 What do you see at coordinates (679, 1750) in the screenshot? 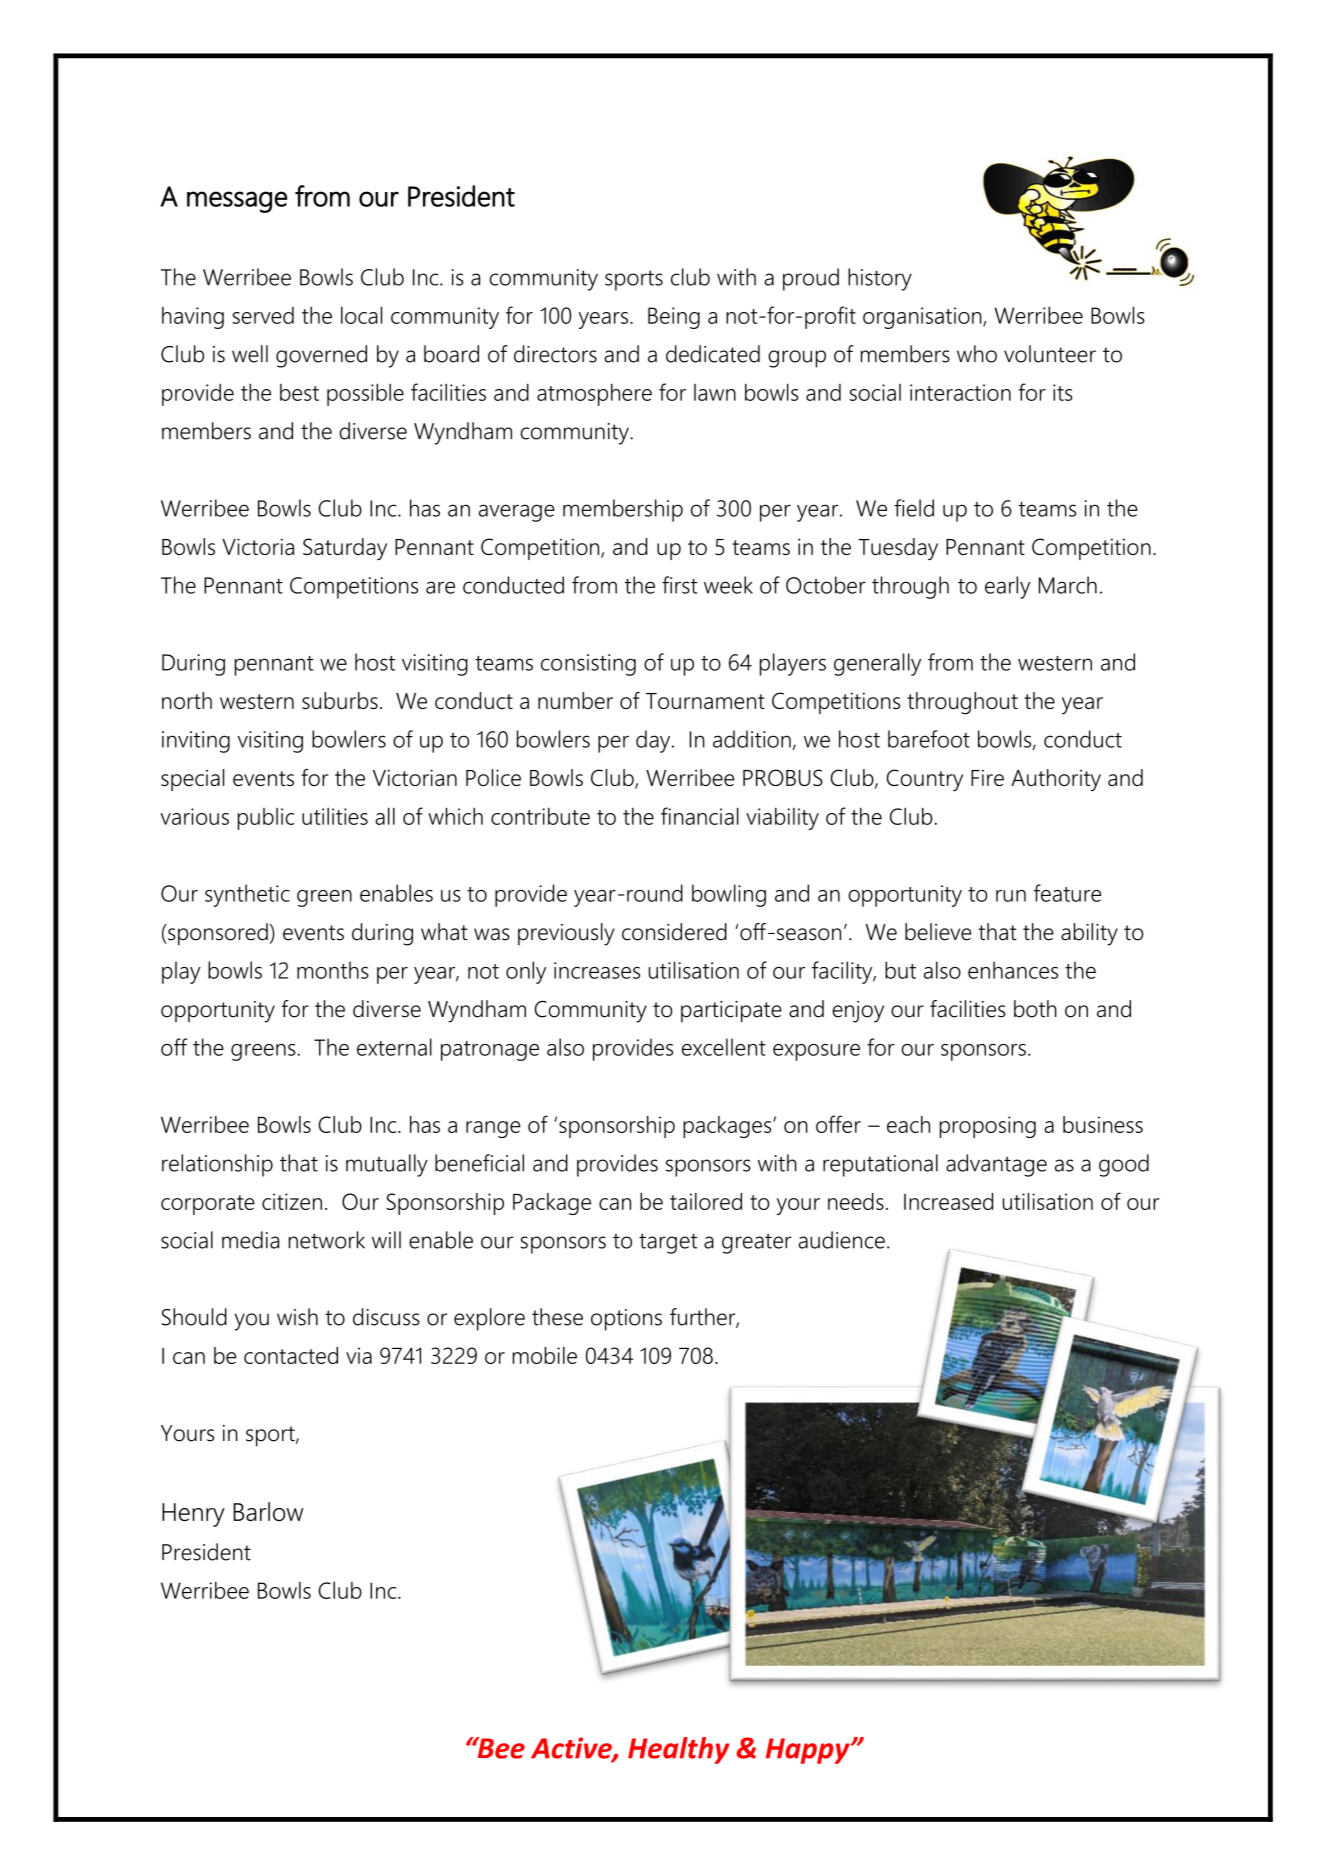
I see `Healthy` at bounding box center [679, 1750].
